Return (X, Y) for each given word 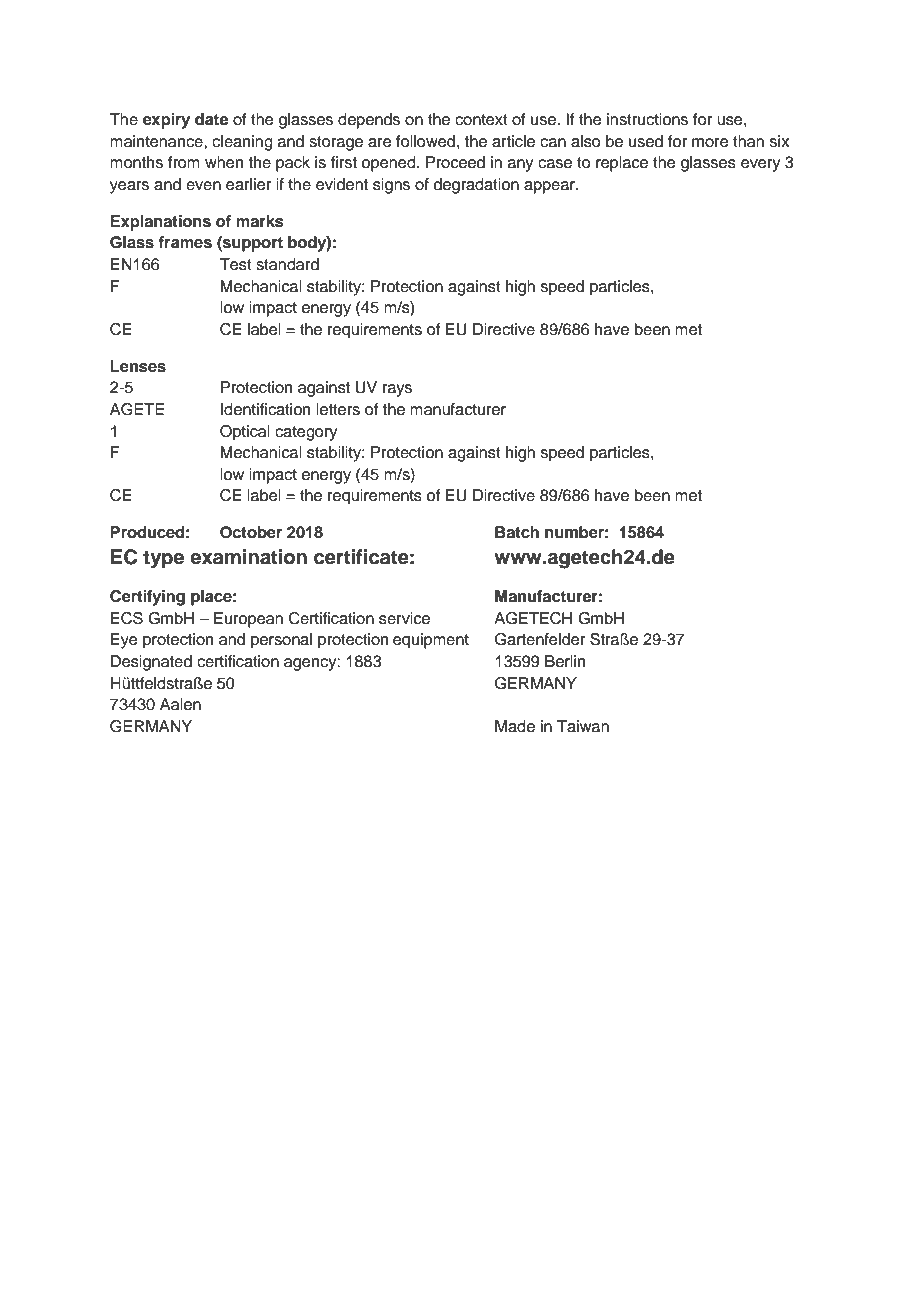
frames (185, 242)
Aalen (180, 704)
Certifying (147, 598)
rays (397, 390)
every (760, 165)
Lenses (138, 366)
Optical (245, 433)
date (211, 119)
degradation (476, 186)
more (710, 143)
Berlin (565, 661)
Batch (517, 532)
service (404, 618)
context (481, 120)
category (306, 433)
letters (338, 409)
